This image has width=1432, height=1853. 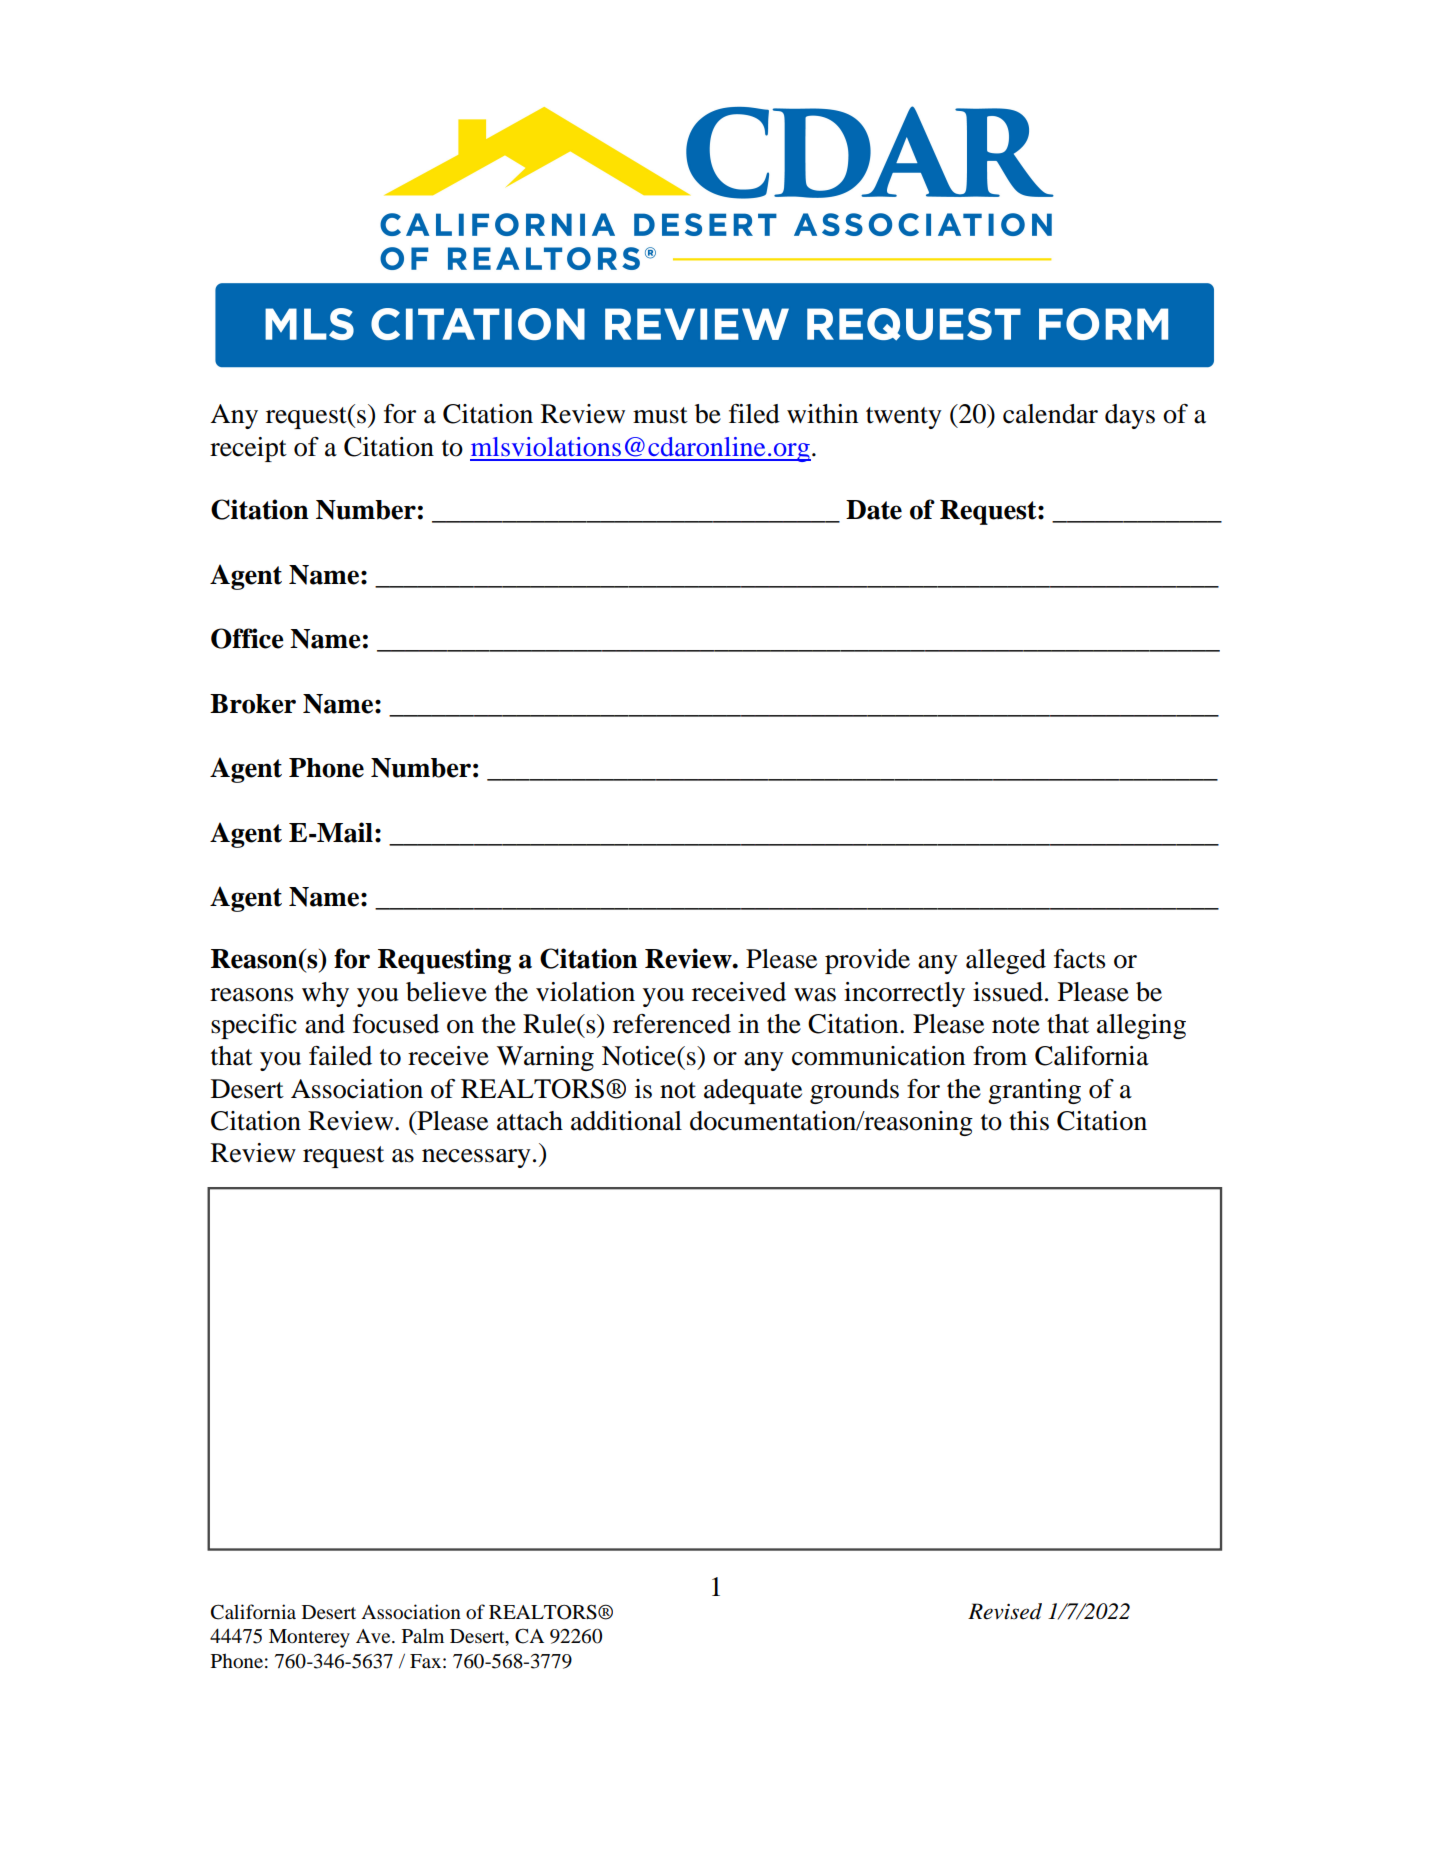 What do you see at coordinates (1029, 1121) in the image?
I see `this` at bounding box center [1029, 1121].
